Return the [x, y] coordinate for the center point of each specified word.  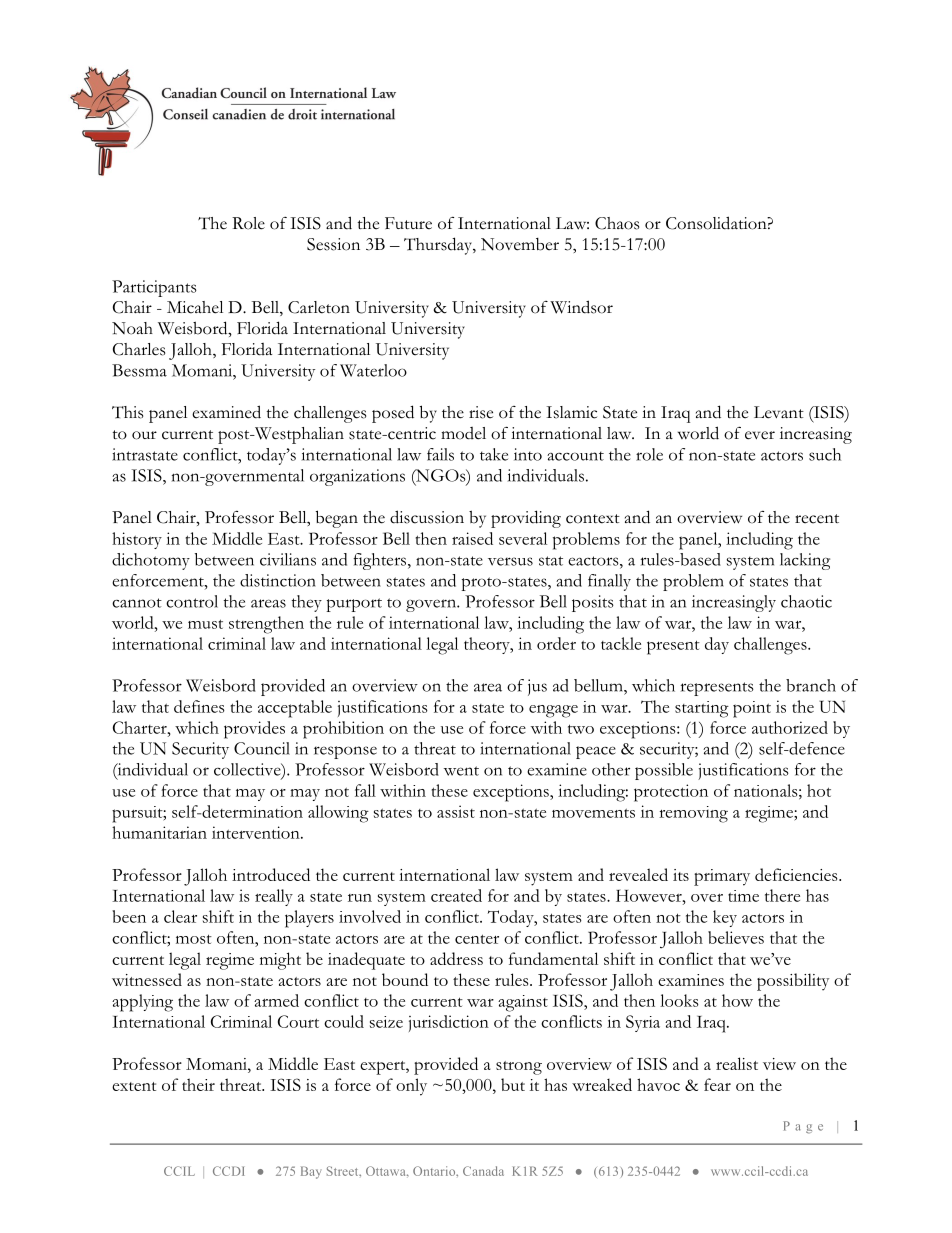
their [198, 1084]
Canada [483, 1171]
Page [803, 1127]
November [520, 244]
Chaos [617, 223]
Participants [154, 288]
